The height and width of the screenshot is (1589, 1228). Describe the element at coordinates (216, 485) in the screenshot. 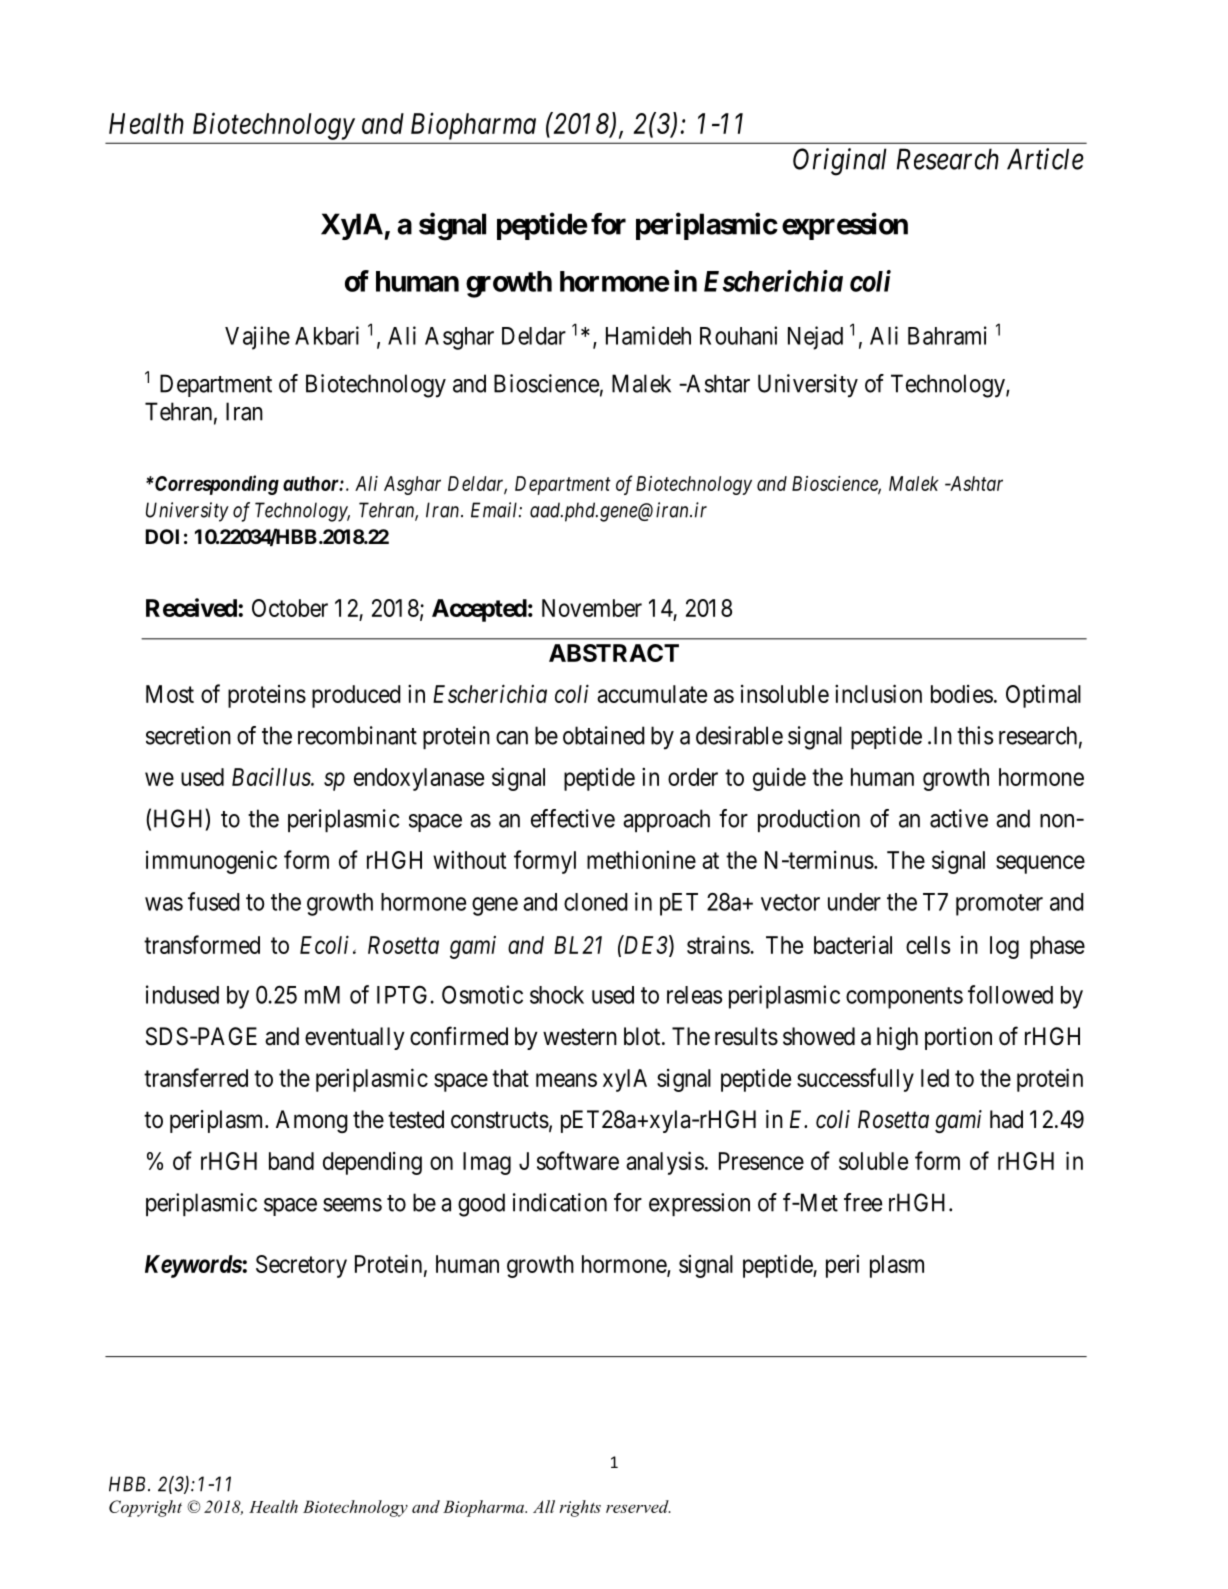

I see `Corresponding` at that location.
